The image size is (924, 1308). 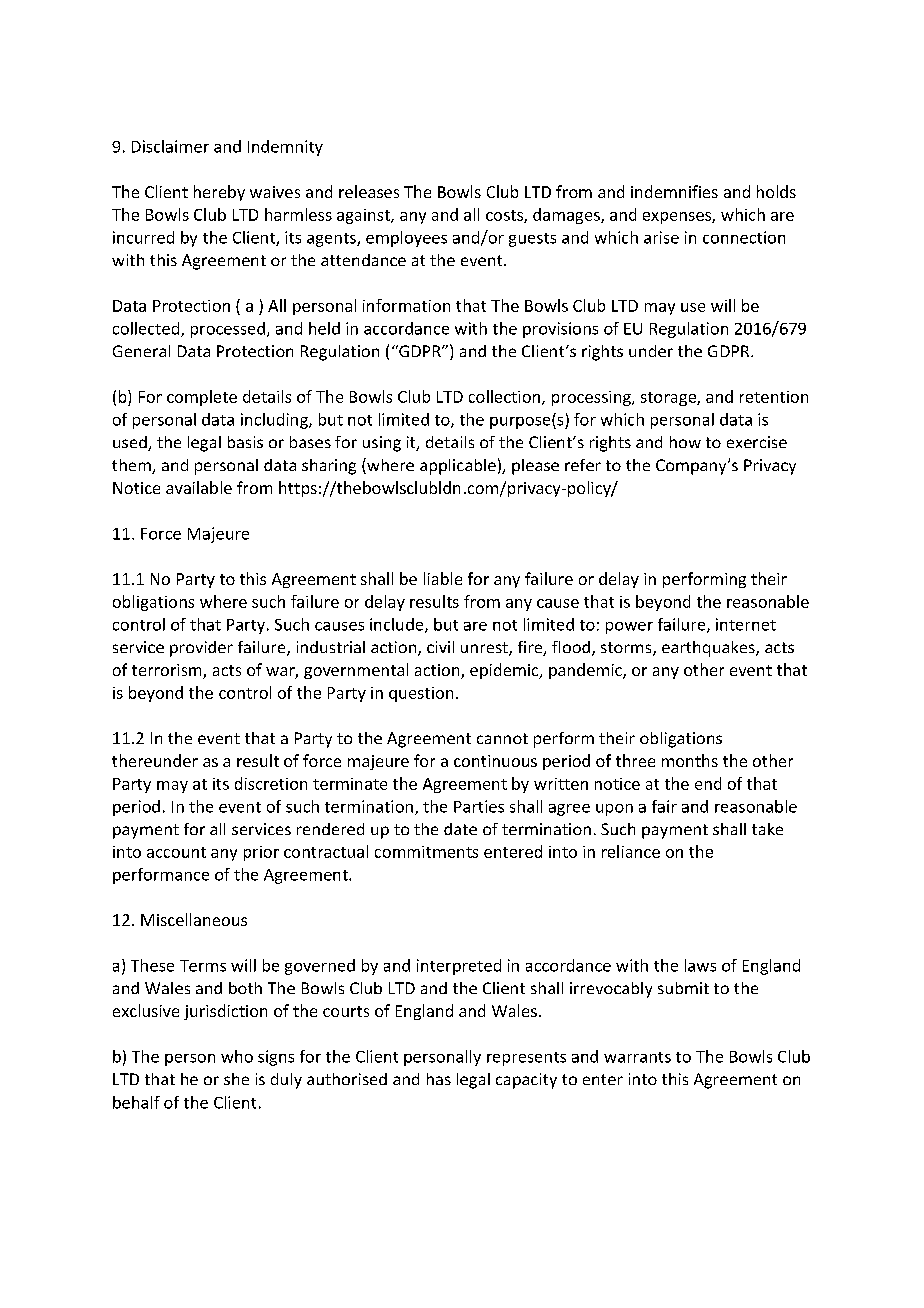 What do you see at coordinates (228, 330) in the screenshot?
I see `processed` at bounding box center [228, 330].
